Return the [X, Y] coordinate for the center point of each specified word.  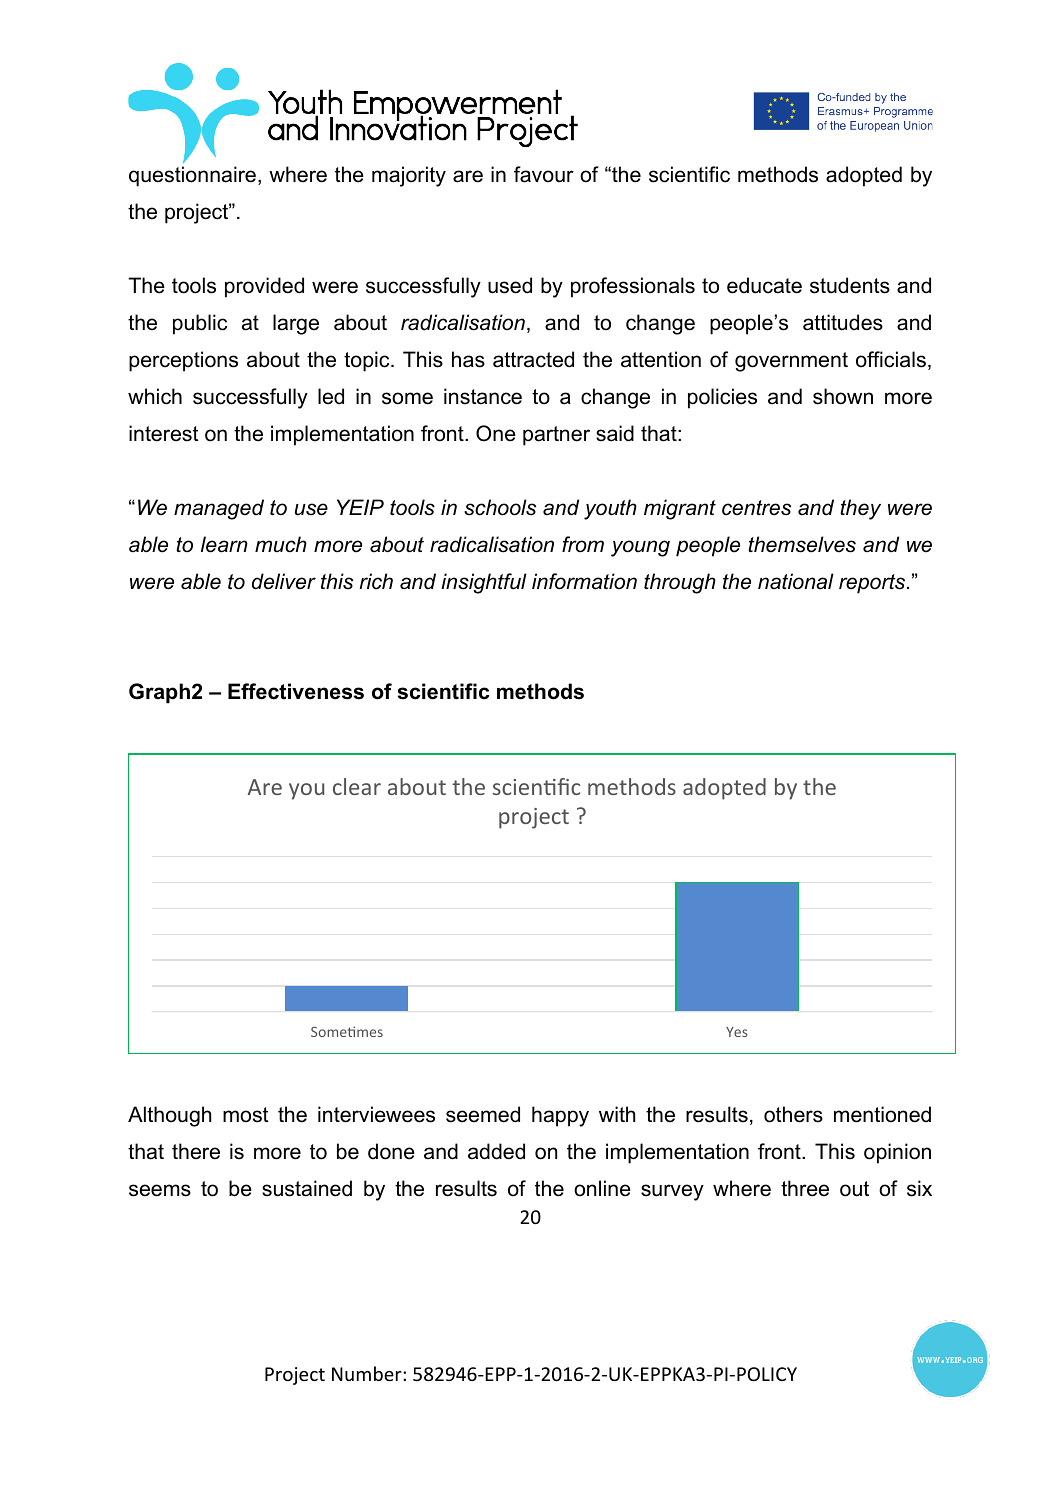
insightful [484, 583]
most [246, 1115]
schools [500, 507]
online [602, 1188]
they [860, 509]
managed [219, 509]
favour [544, 174]
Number [368, 1373]
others [793, 1114]
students [850, 285]
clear [357, 786]
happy [560, 1116]
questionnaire [192, 176]
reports [873, 584]
